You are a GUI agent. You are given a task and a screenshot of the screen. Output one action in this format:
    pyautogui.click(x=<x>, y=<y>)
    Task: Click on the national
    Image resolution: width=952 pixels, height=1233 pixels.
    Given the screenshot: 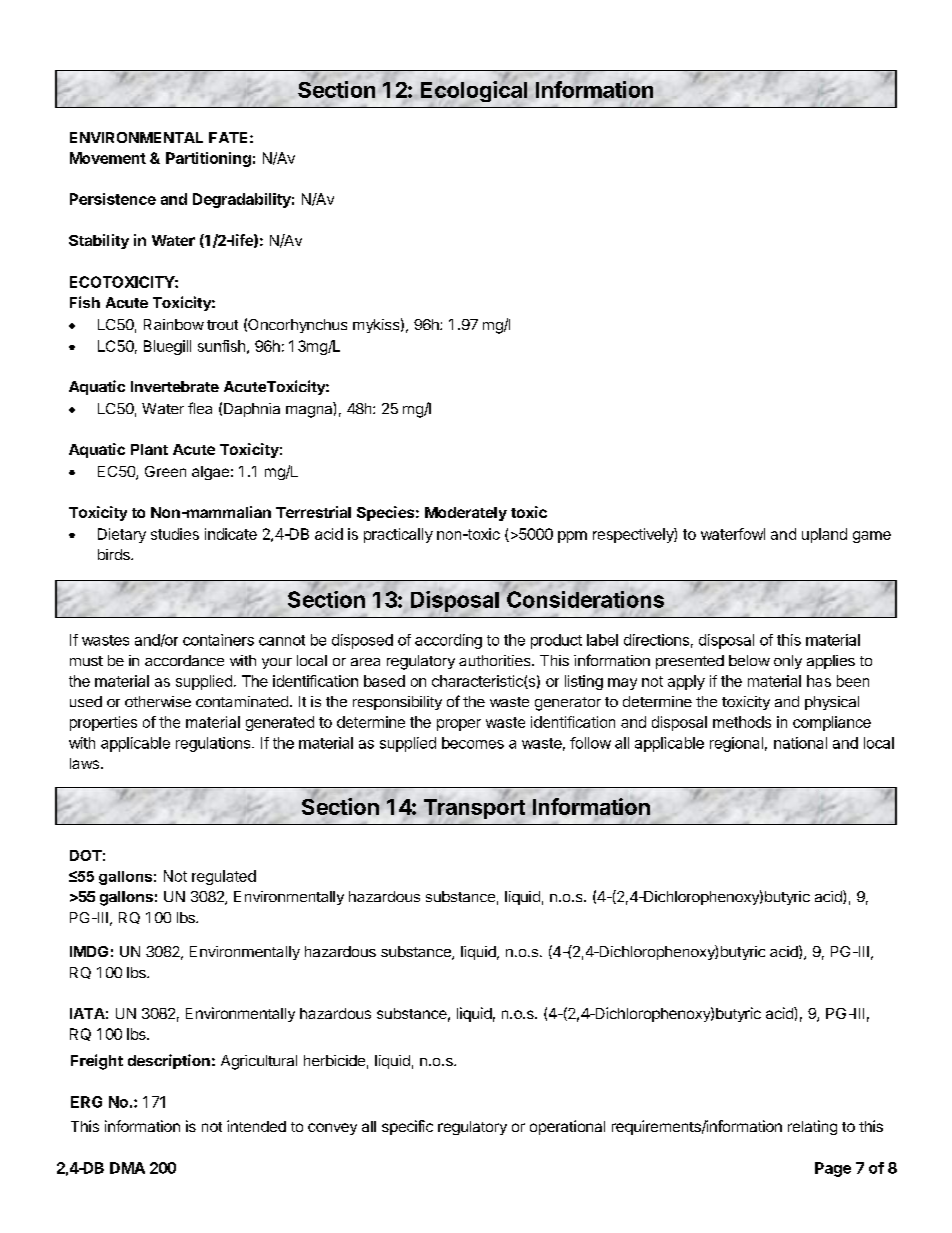 What is the action you would take?
    pyautogui.click(x=800, y=743)
